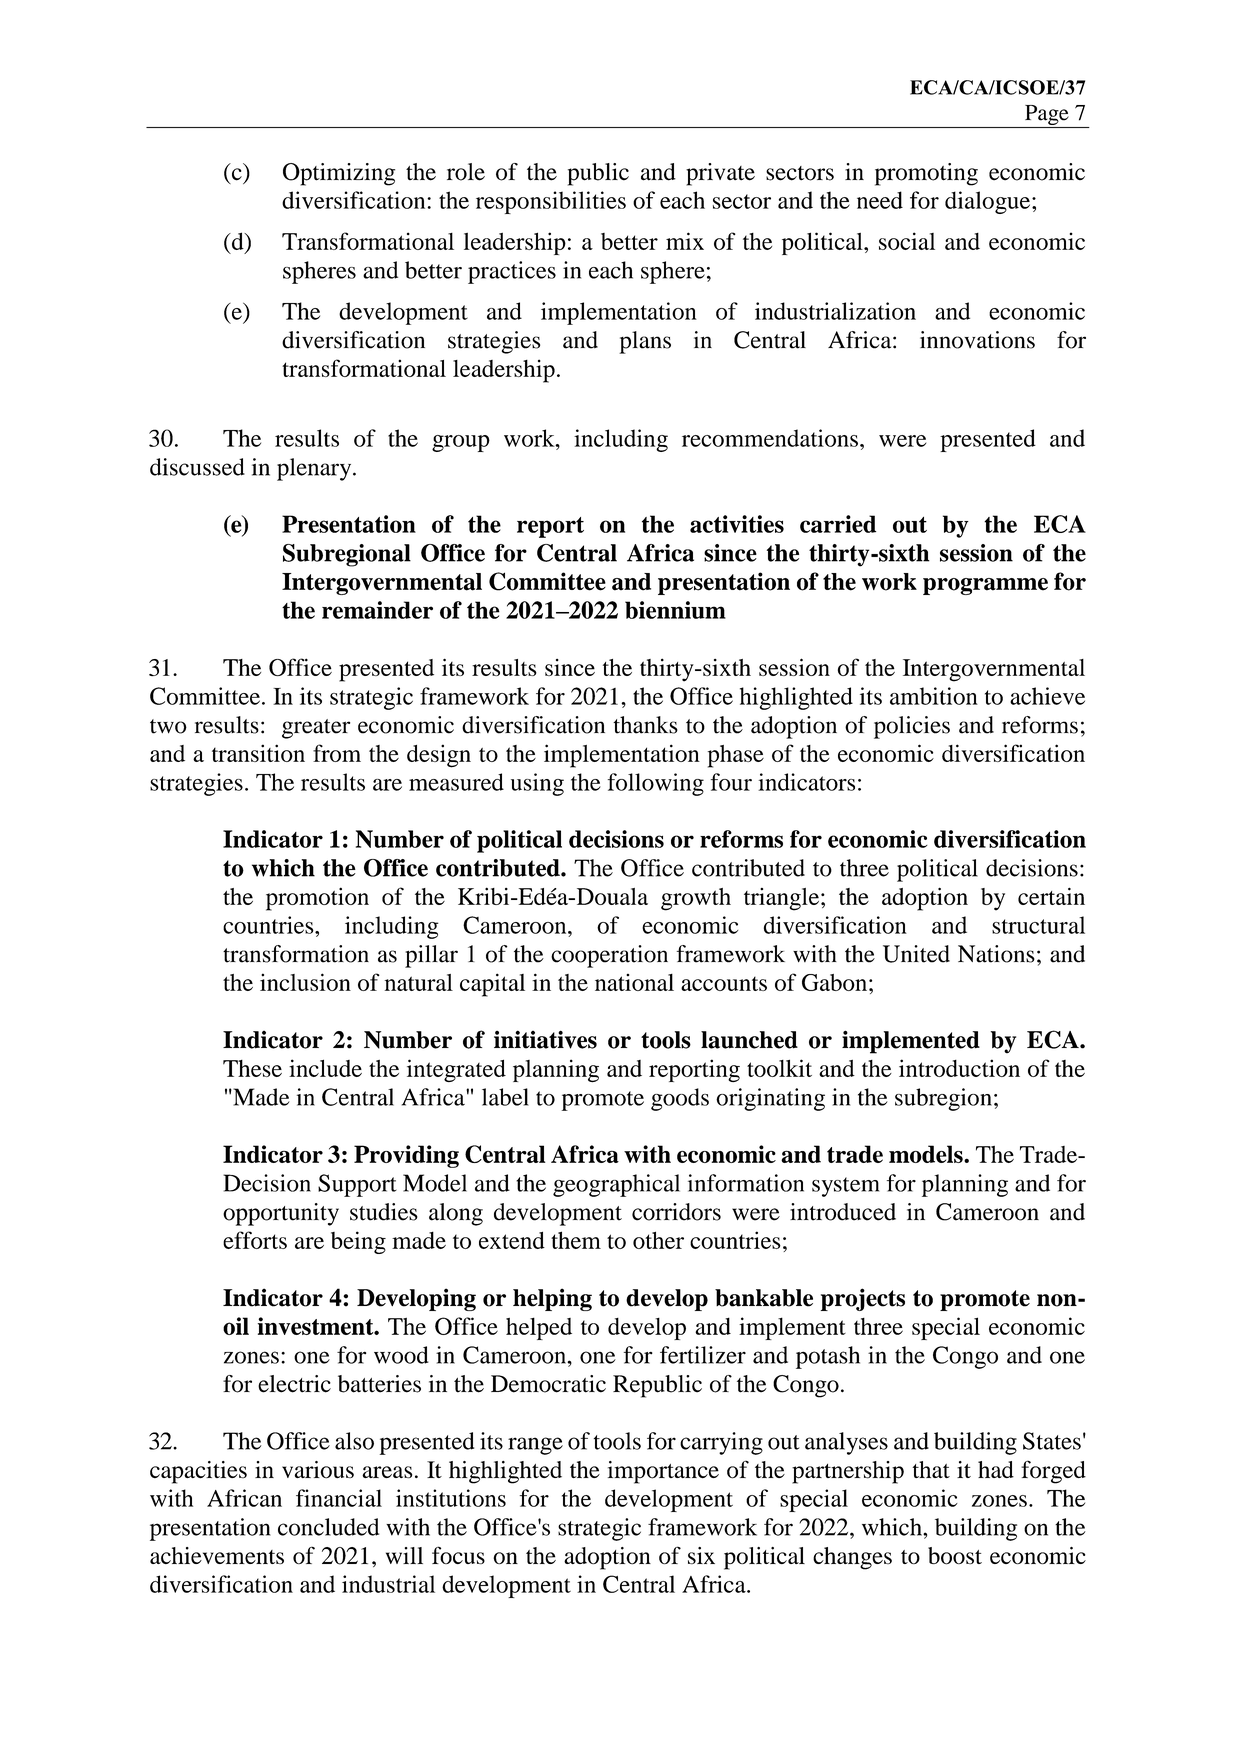  What do you see at coordinates (328, 1527) in the screenshot?
I see `concluded` at bounding box center [328, 1527].
